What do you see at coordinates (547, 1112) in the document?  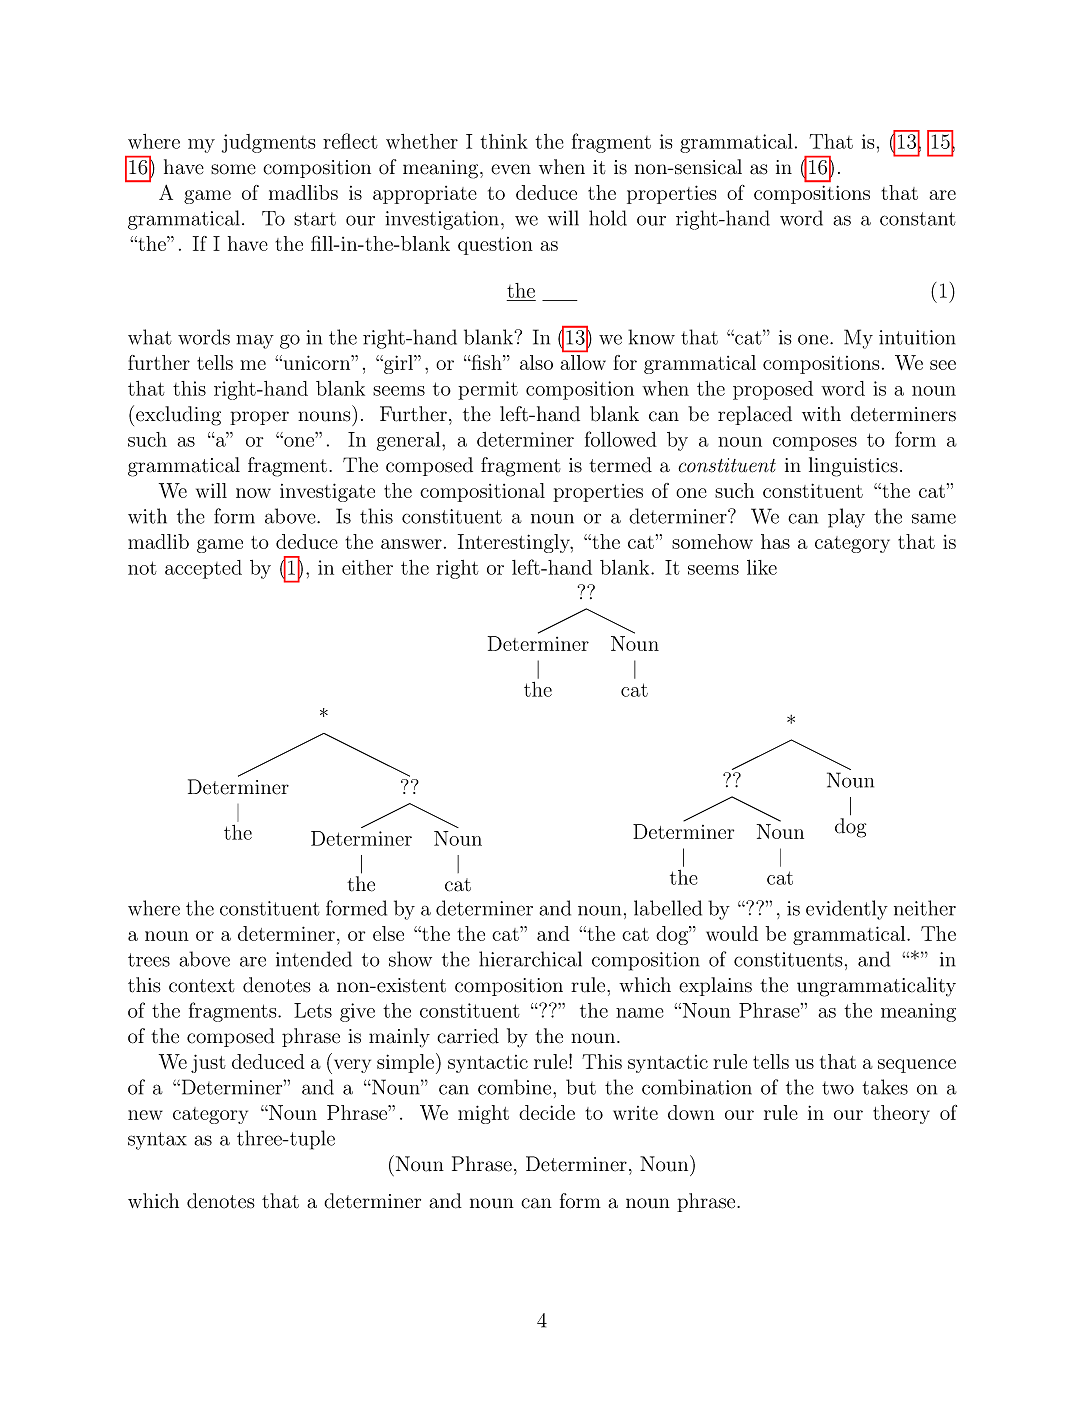 I see `decide` at bounding box center [547, 1112].
